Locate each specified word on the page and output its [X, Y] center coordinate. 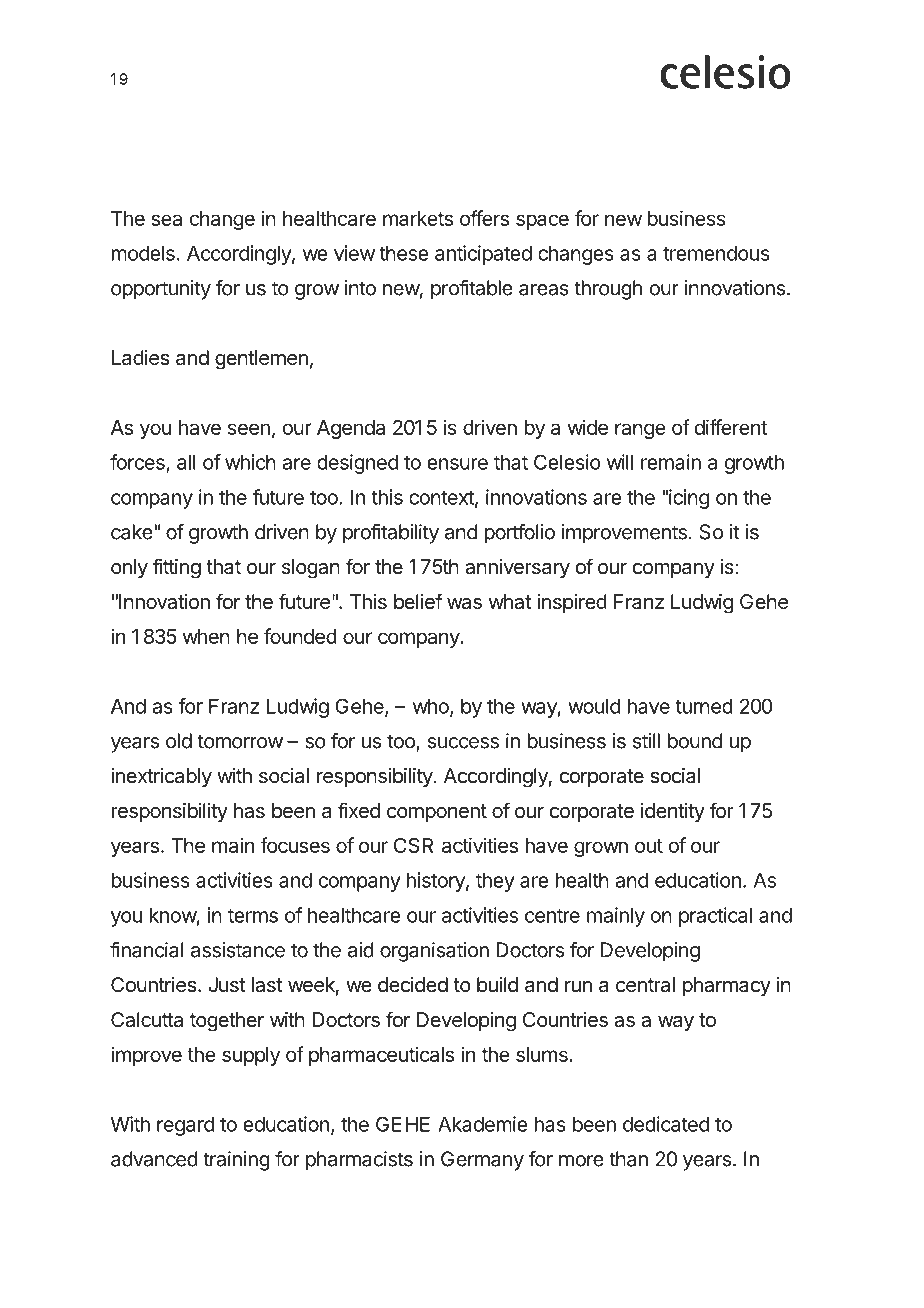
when [206, 636]
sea [166, 220]
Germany [482, 1161]
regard [185, 1126]
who [432, 707]
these [404, 253]
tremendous [716, 253]
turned [704, 706]
